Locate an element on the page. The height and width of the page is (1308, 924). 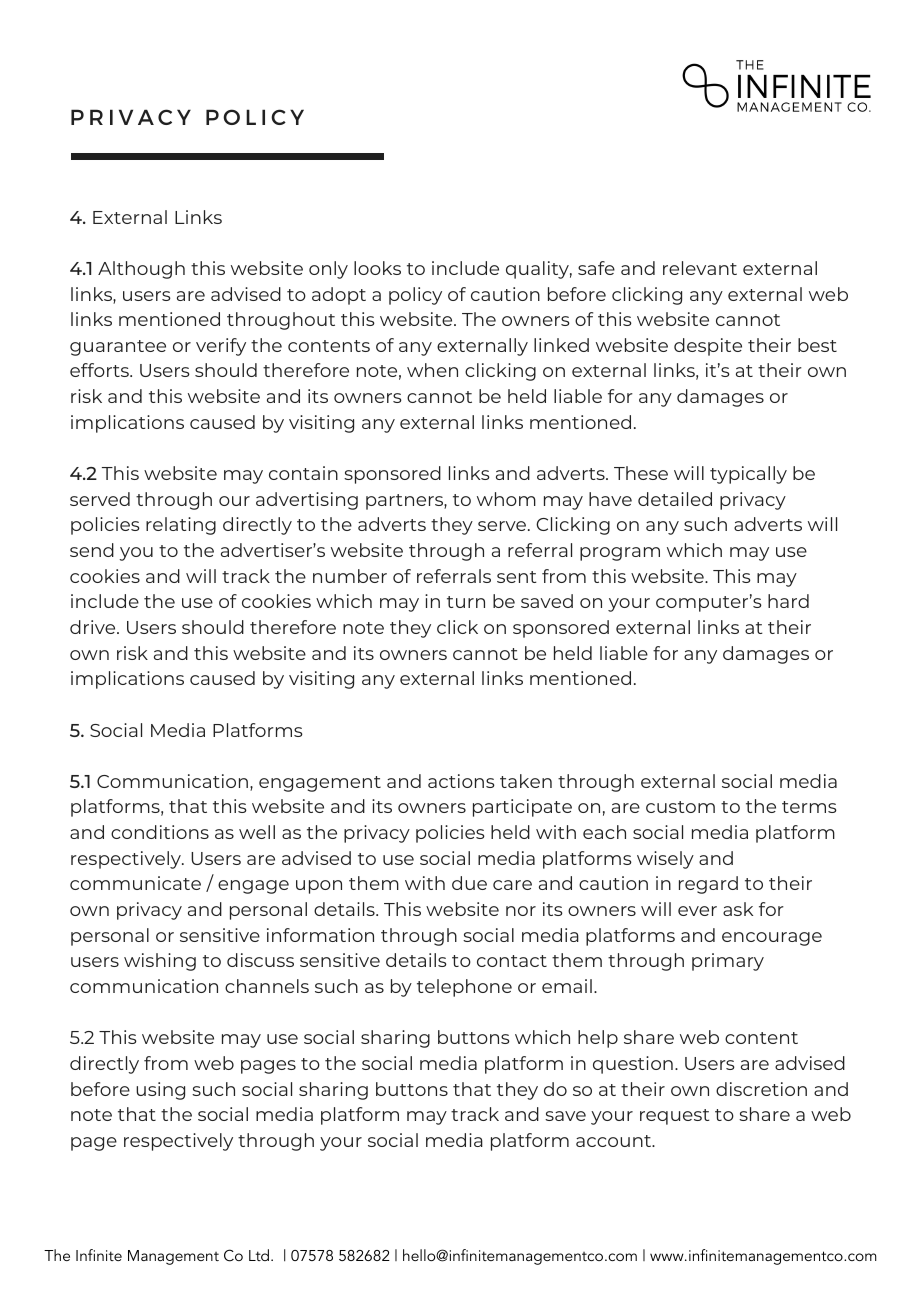
actions is located at coordinates (461, 781).
